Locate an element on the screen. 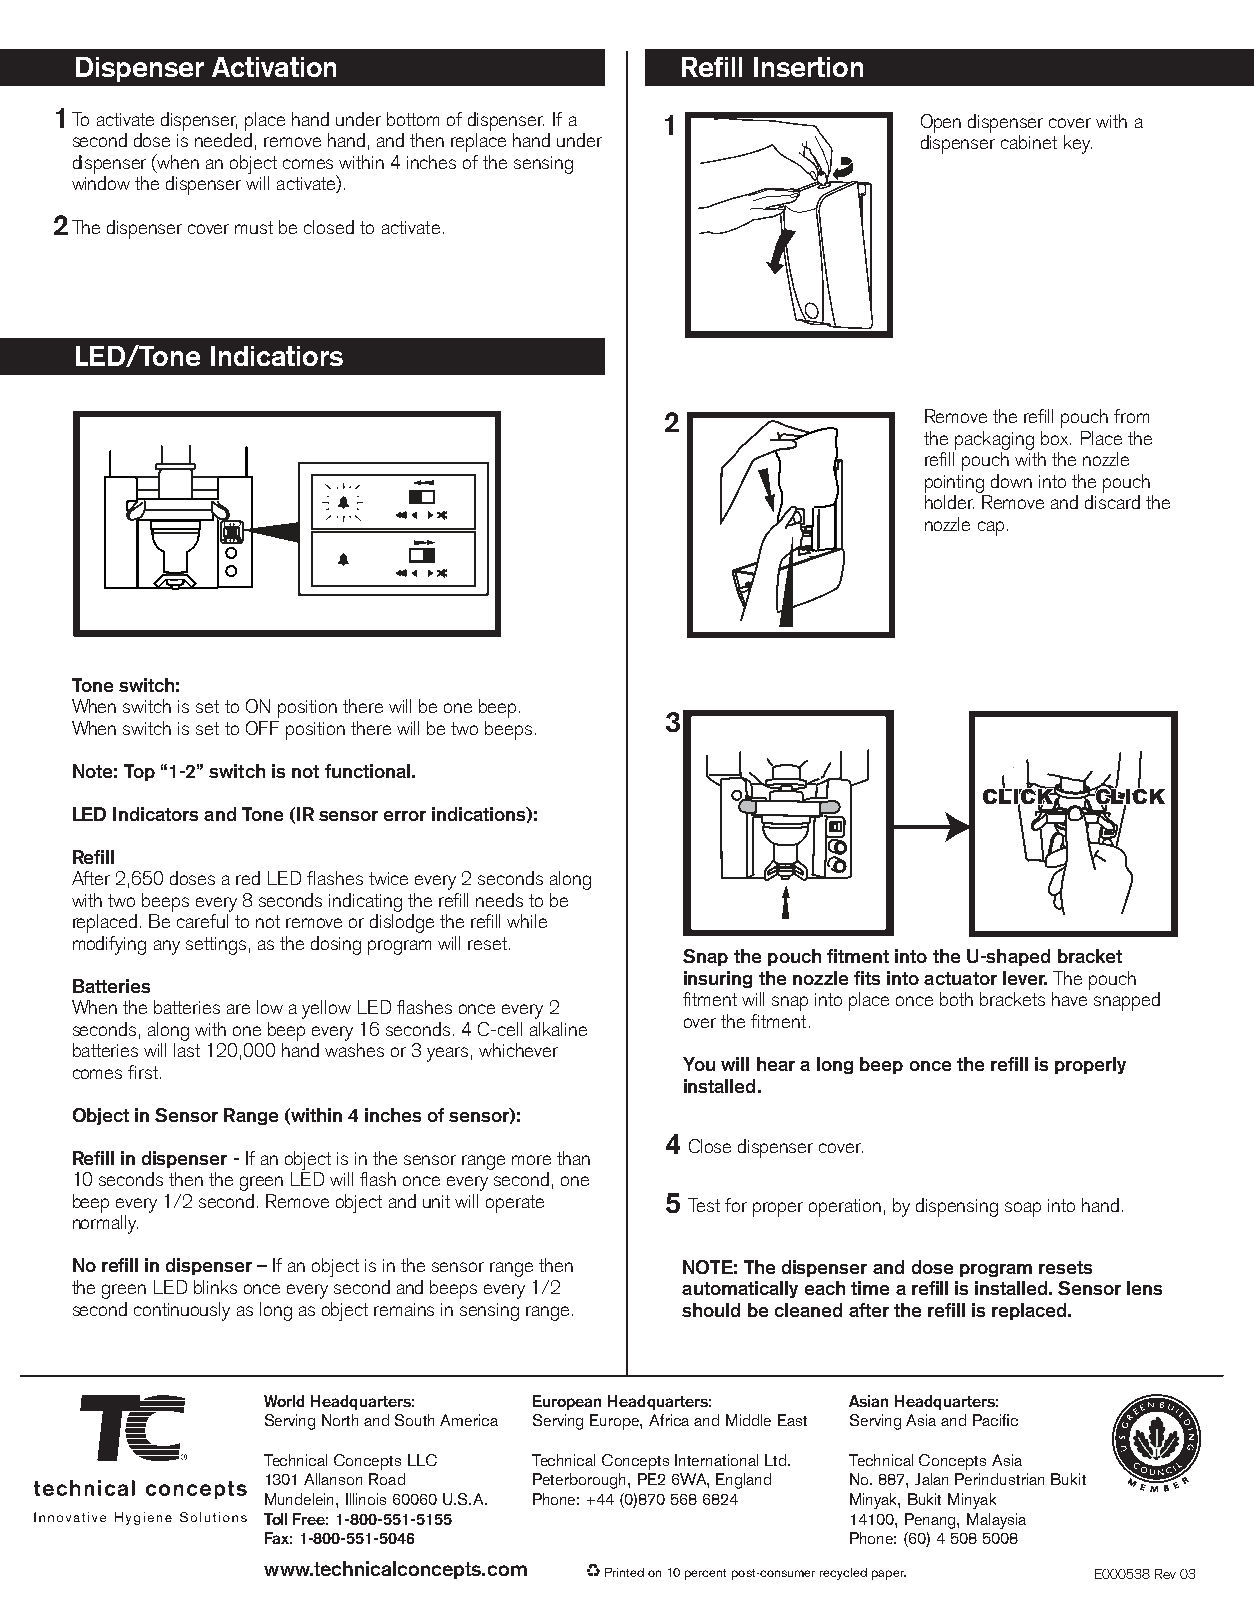 This screenshot has width=1254, height=1623. have is located at coordinates (1069, 999).
